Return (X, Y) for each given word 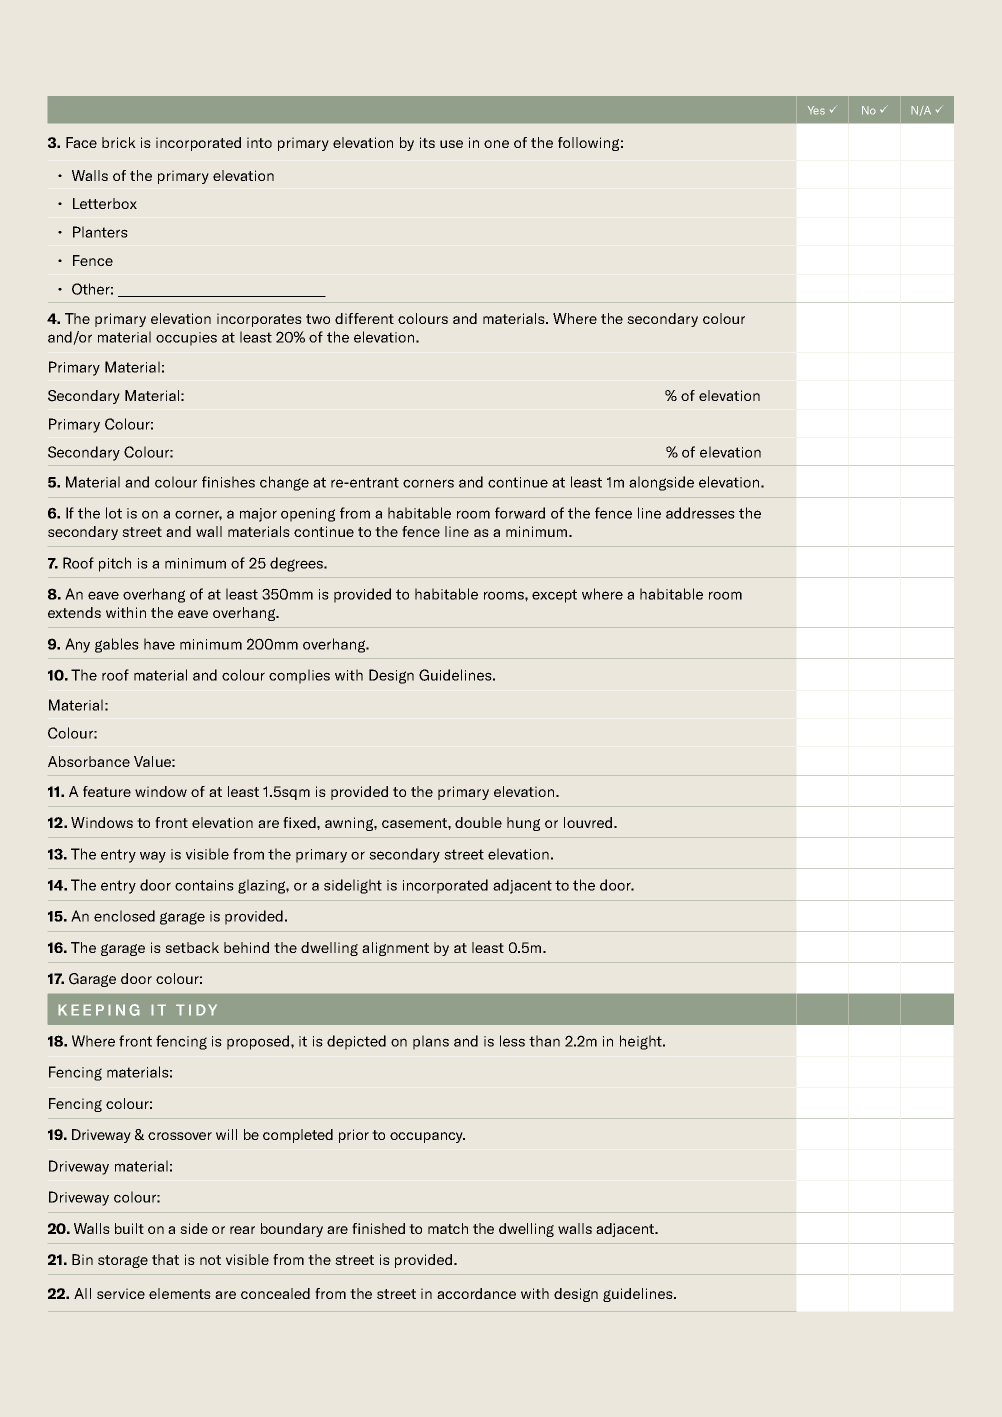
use (451, 144)
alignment (395, 949)
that (165, 1259)
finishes (228, 482)
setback (192, 947)
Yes (816, 110)
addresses (700, 513)
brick (119, 142)
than (544, 1041)
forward (520, 513)
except (554, 596)
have (159, 644)
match (448, 1228)
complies (299, 676)
